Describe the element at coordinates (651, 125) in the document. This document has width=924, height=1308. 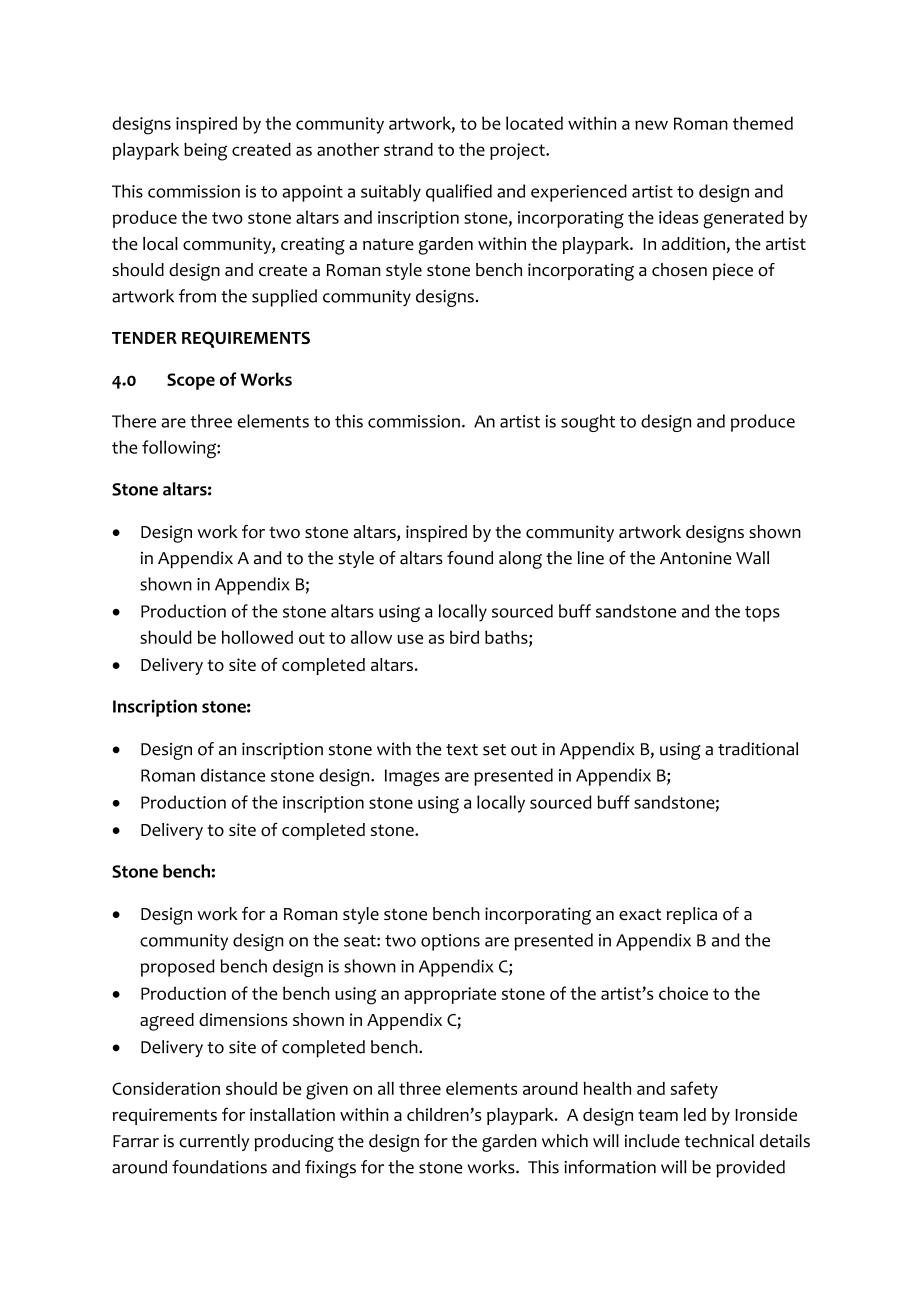
I see `new` at that location.
